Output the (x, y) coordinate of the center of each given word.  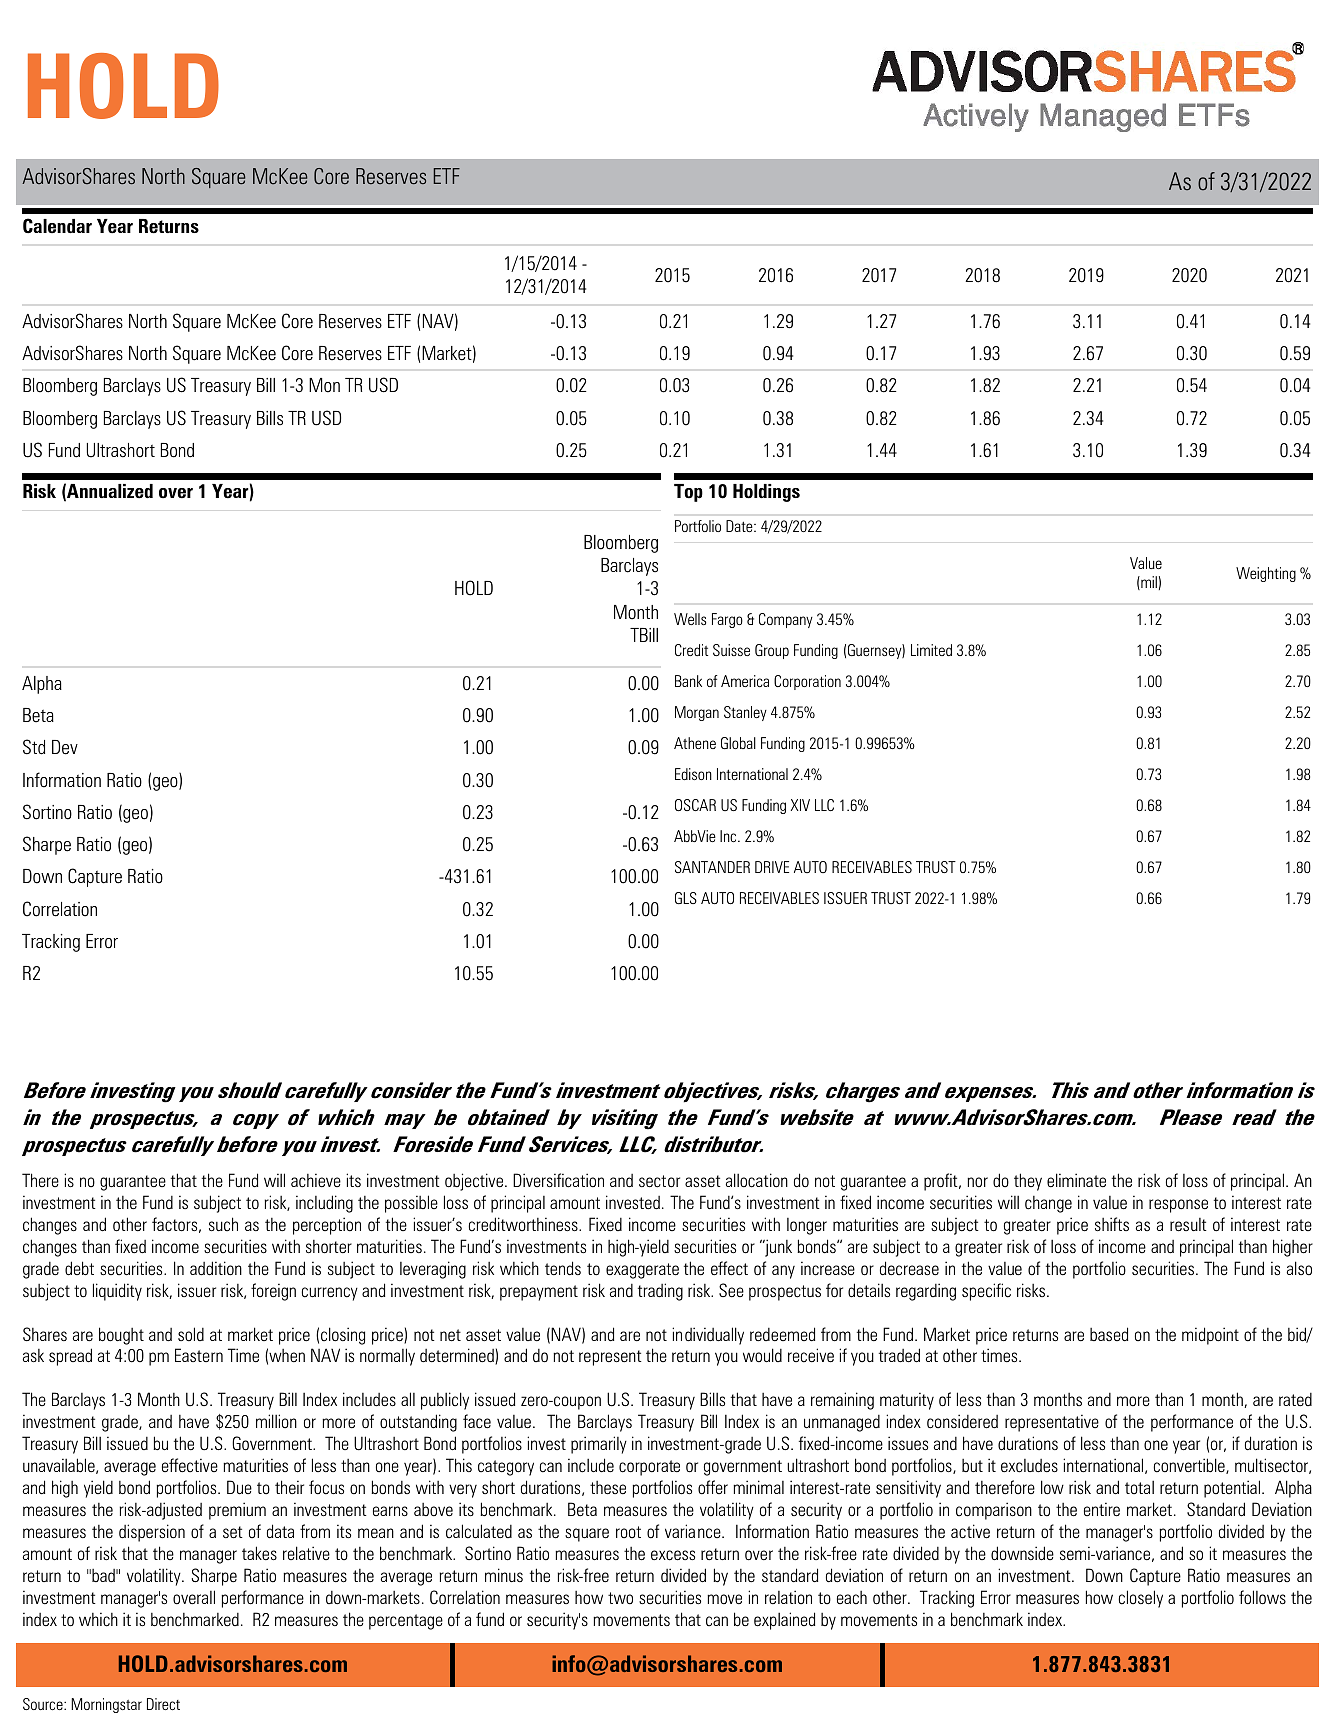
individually (708, 1336)
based (1109, 1334)
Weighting (1266, 574)
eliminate (1076, 1180)
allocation (757, 1180)
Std (34, 747)
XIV (800, 805)
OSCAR (695, 805)
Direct (163, 1704)
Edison (693, 774)
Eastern (199, 1355)
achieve (316, 1180)
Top (688, 493)
